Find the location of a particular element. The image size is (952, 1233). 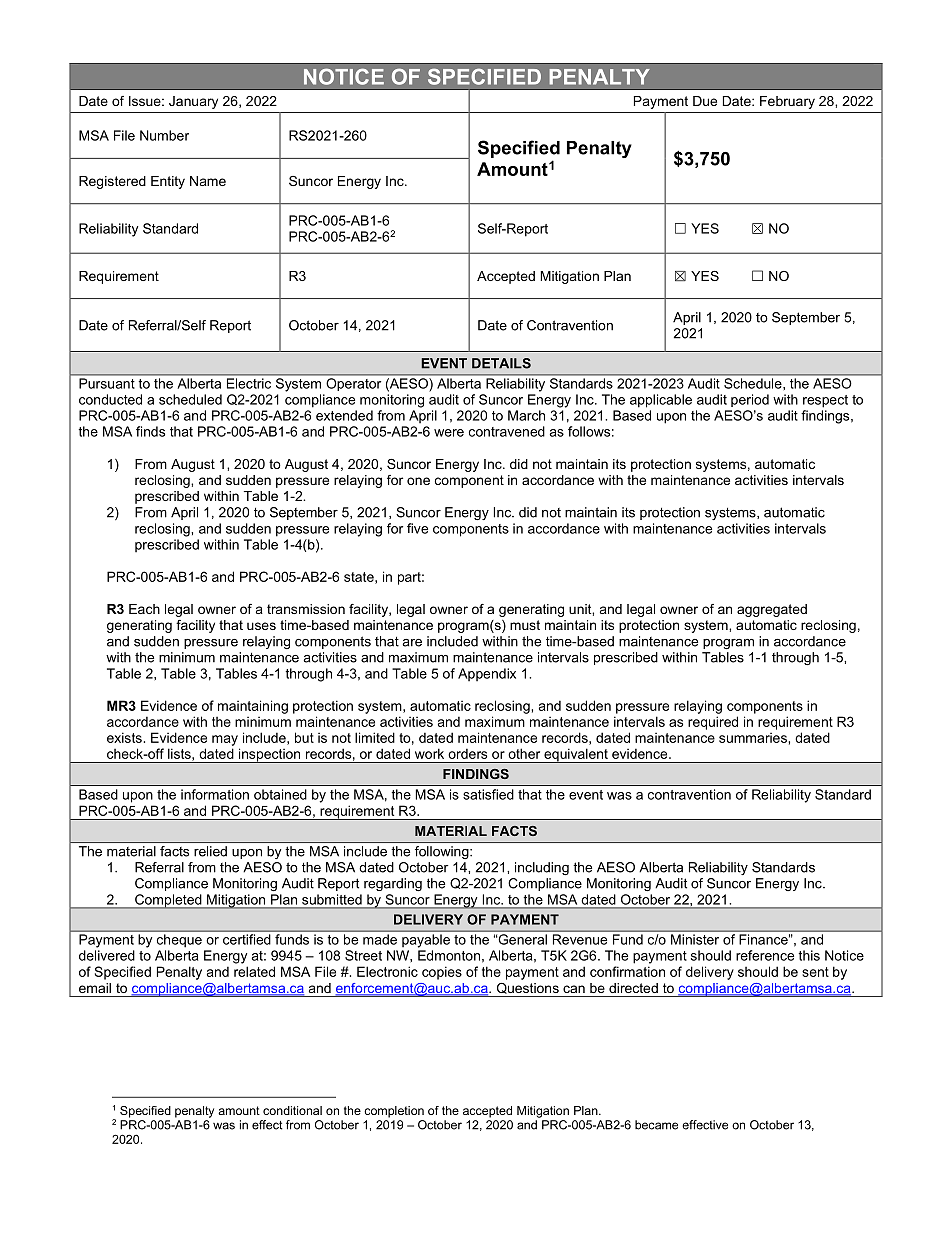

Number is located at coordinates (164, 135).
